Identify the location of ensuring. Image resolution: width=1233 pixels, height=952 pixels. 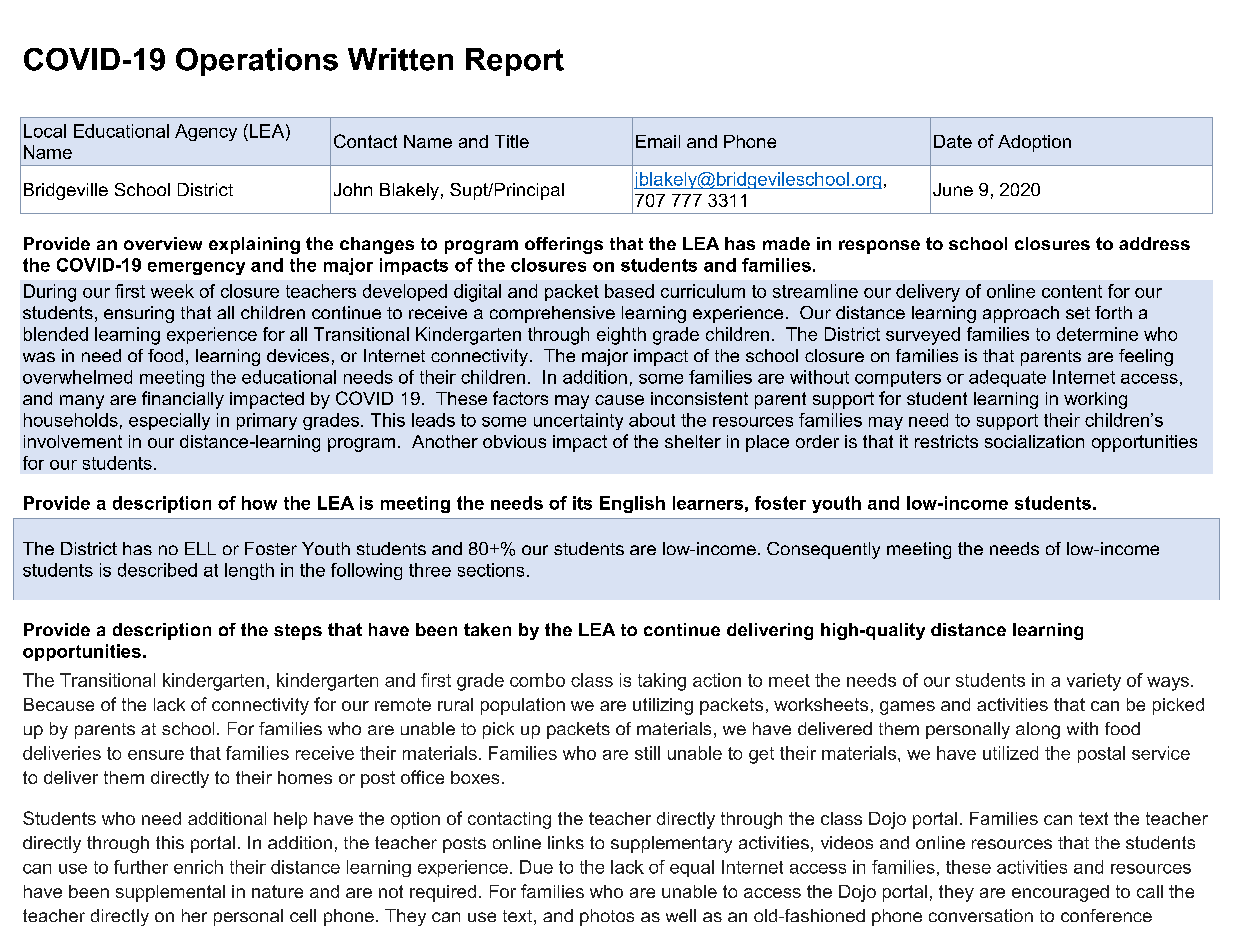
(139, 314).
